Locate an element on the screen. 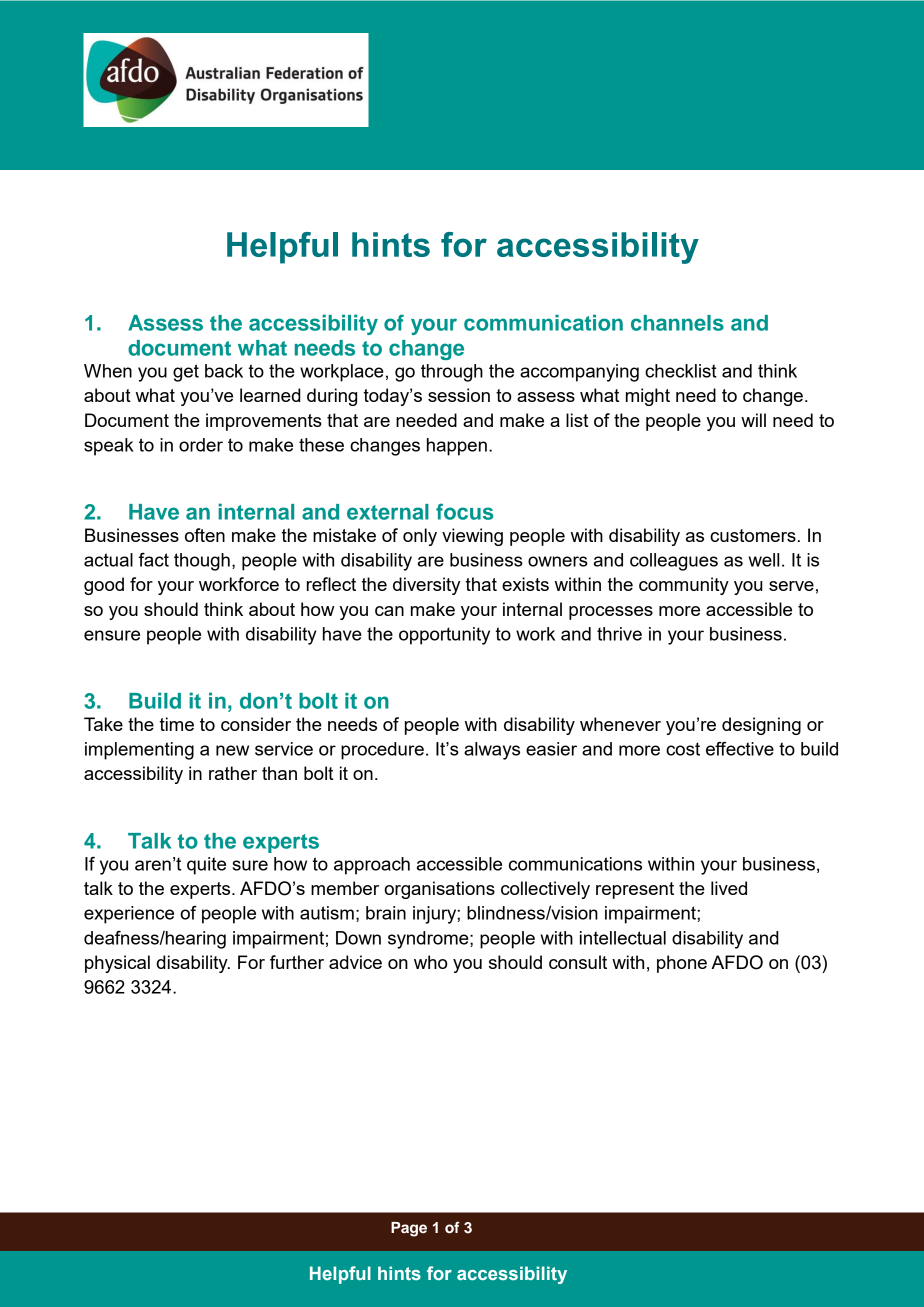 The width and height of the screenshot is (924, 1307). cost is located at coordinates (683, 749).
